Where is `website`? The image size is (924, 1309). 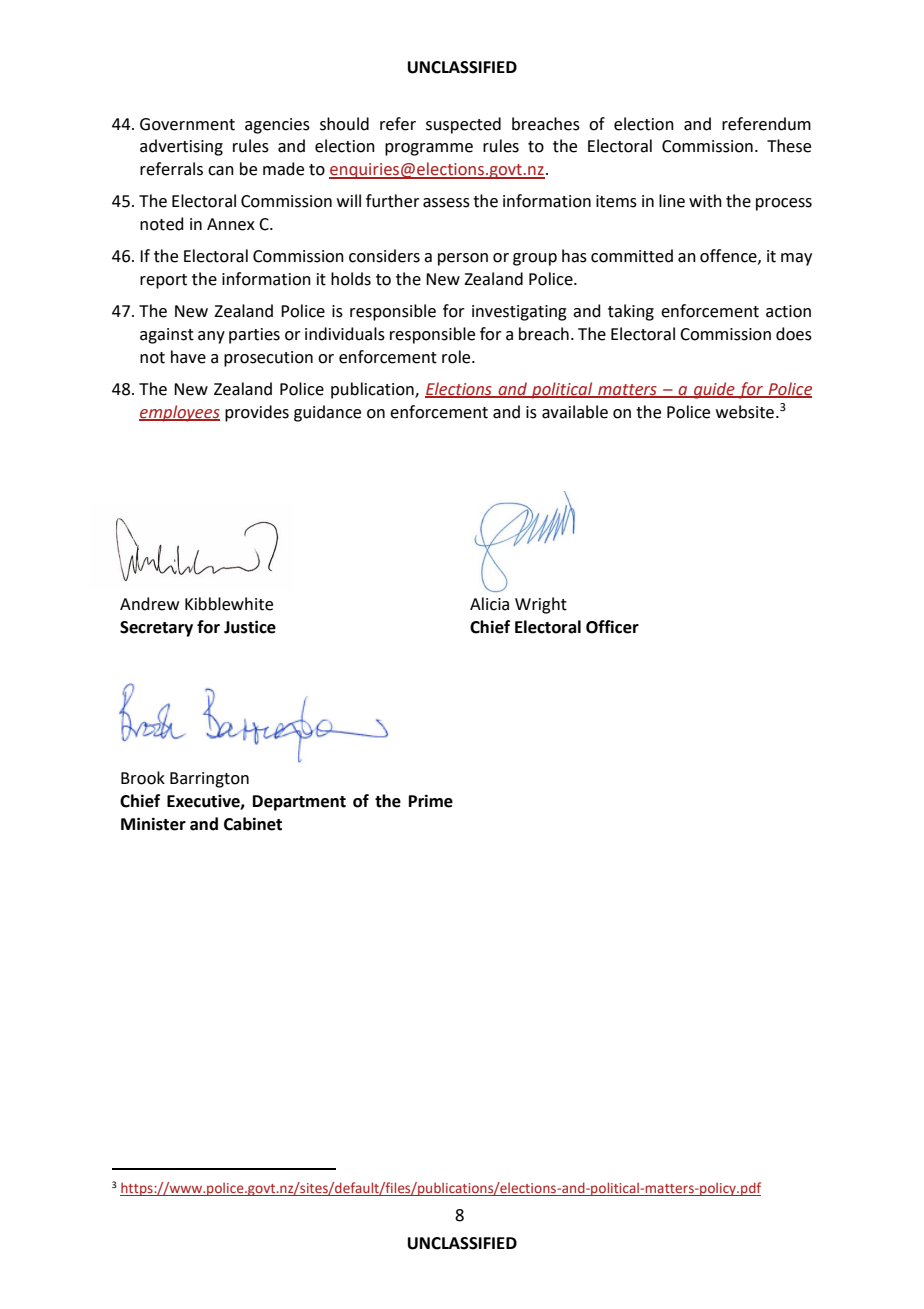 website is located at coordinates (745, 412).
